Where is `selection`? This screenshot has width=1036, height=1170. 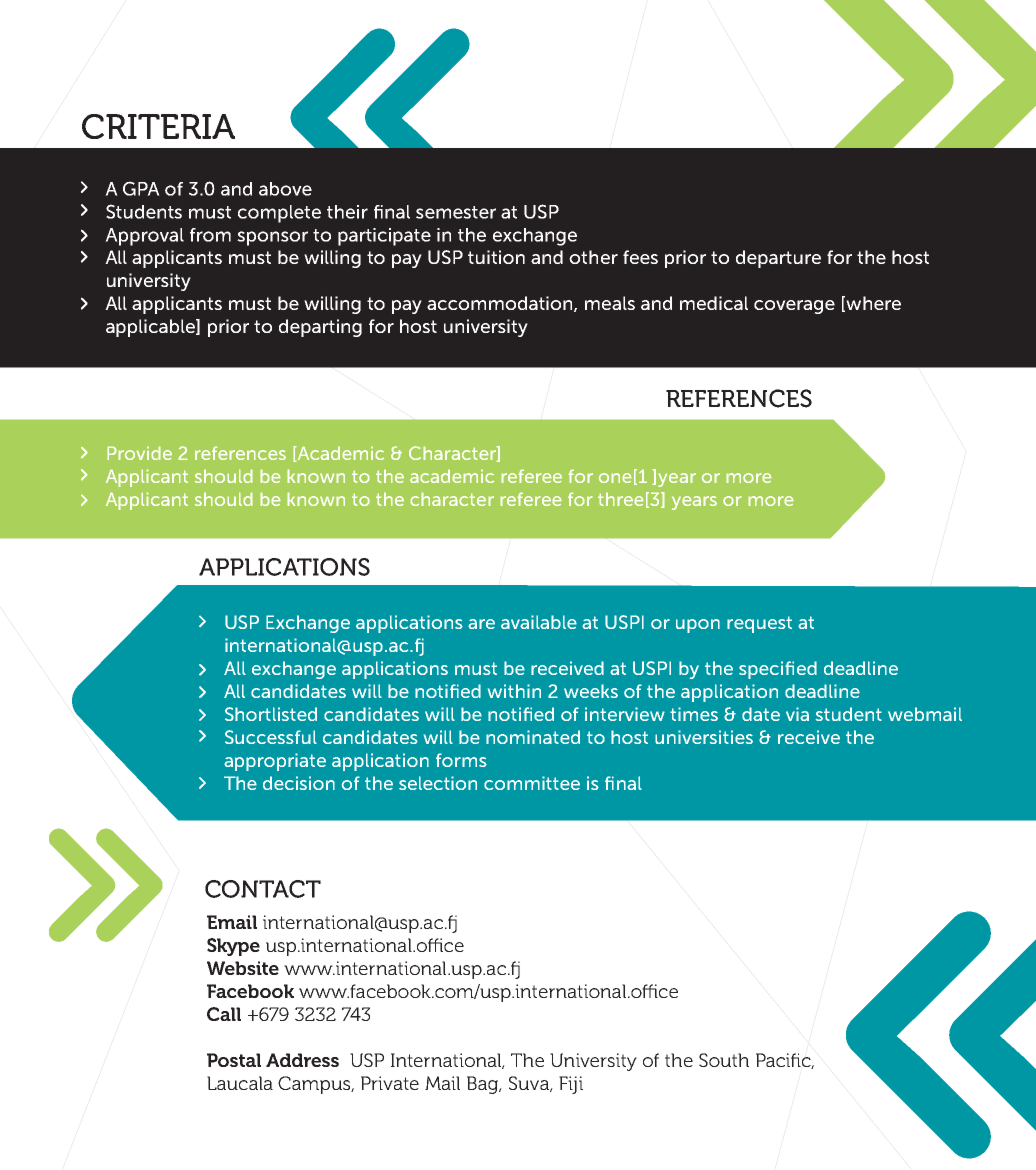
selection is located at coordinates (438, 783).
